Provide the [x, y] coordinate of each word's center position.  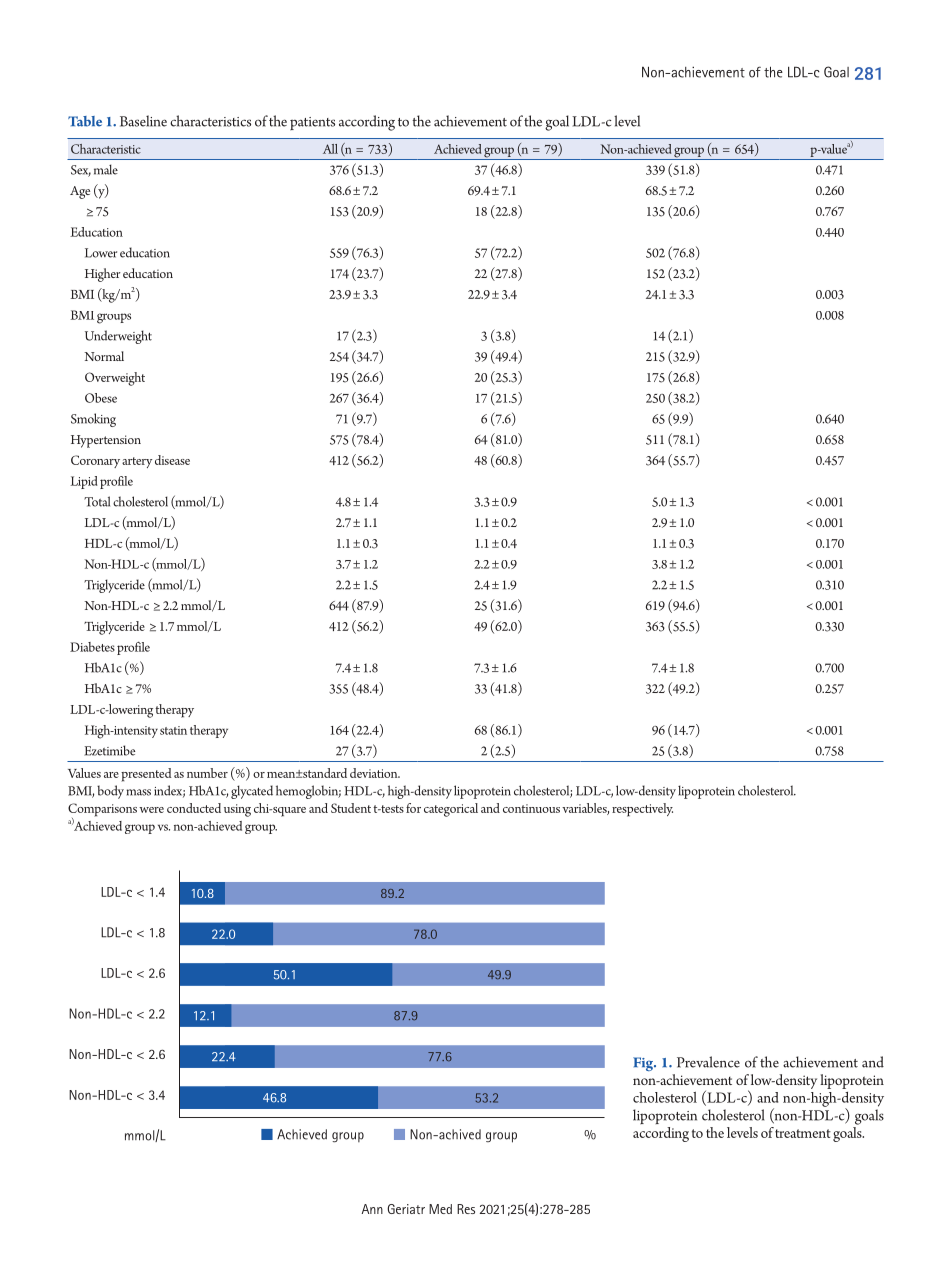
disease [172, 460]
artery [137, 462]
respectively [642, 810]
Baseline [143, 121]
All [330, 149]
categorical [451, 810]
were [151, 810]
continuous [531, 808]
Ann [372, 1209]
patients [312, 123]
